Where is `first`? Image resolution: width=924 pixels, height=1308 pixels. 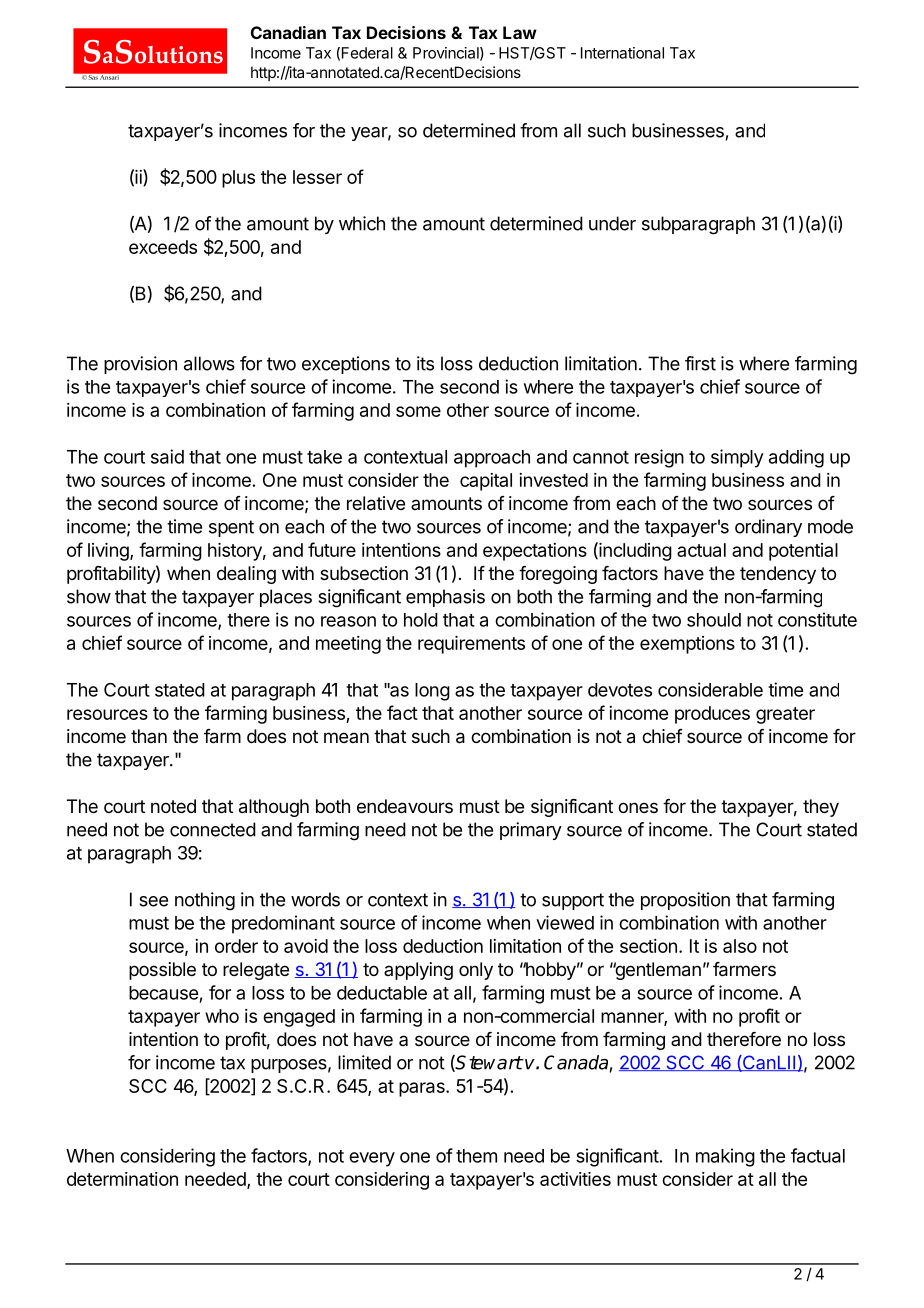 first is located at coordinates (700, 363).
